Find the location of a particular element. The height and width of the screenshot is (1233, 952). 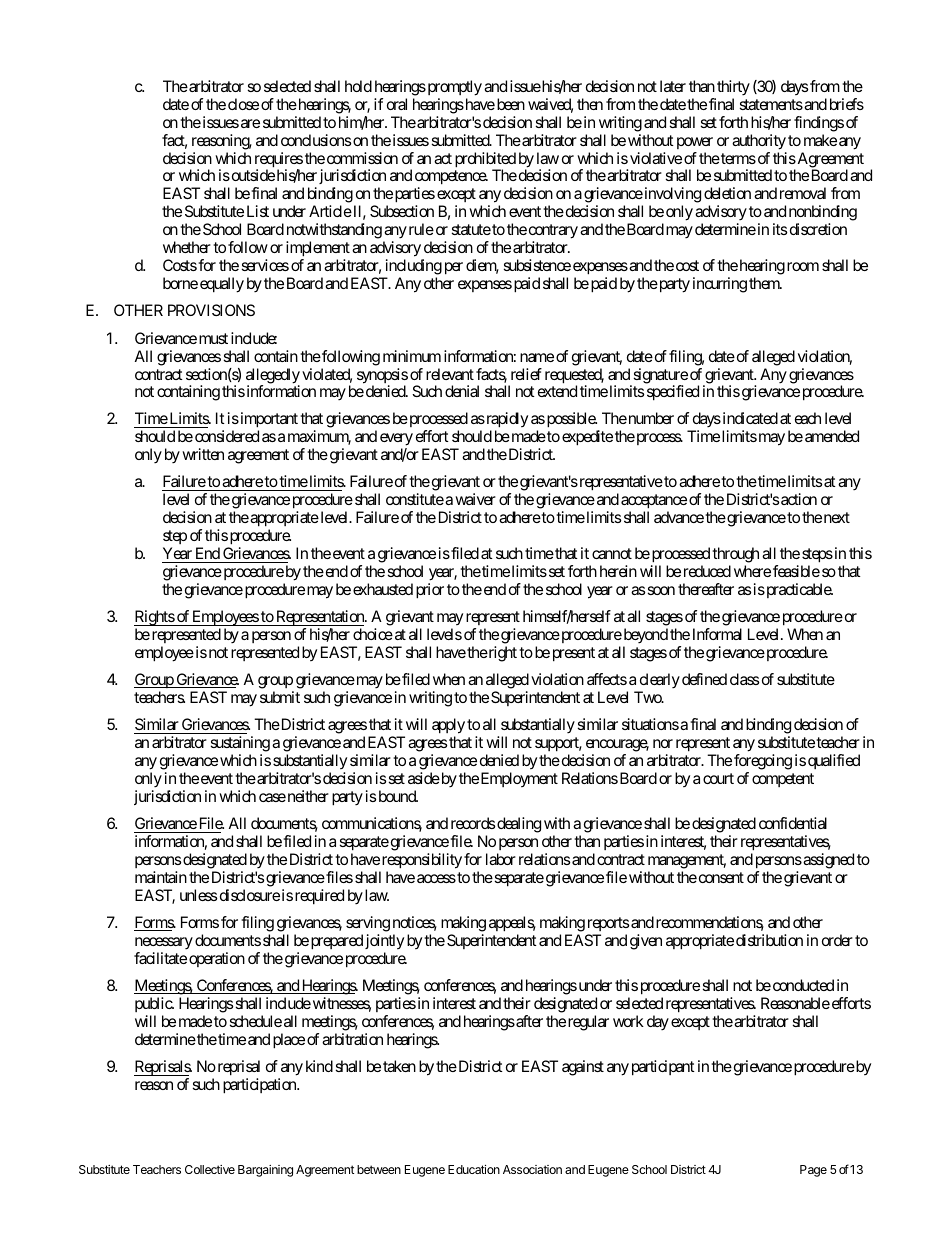

Employment is located at coordinates (519, 779).
